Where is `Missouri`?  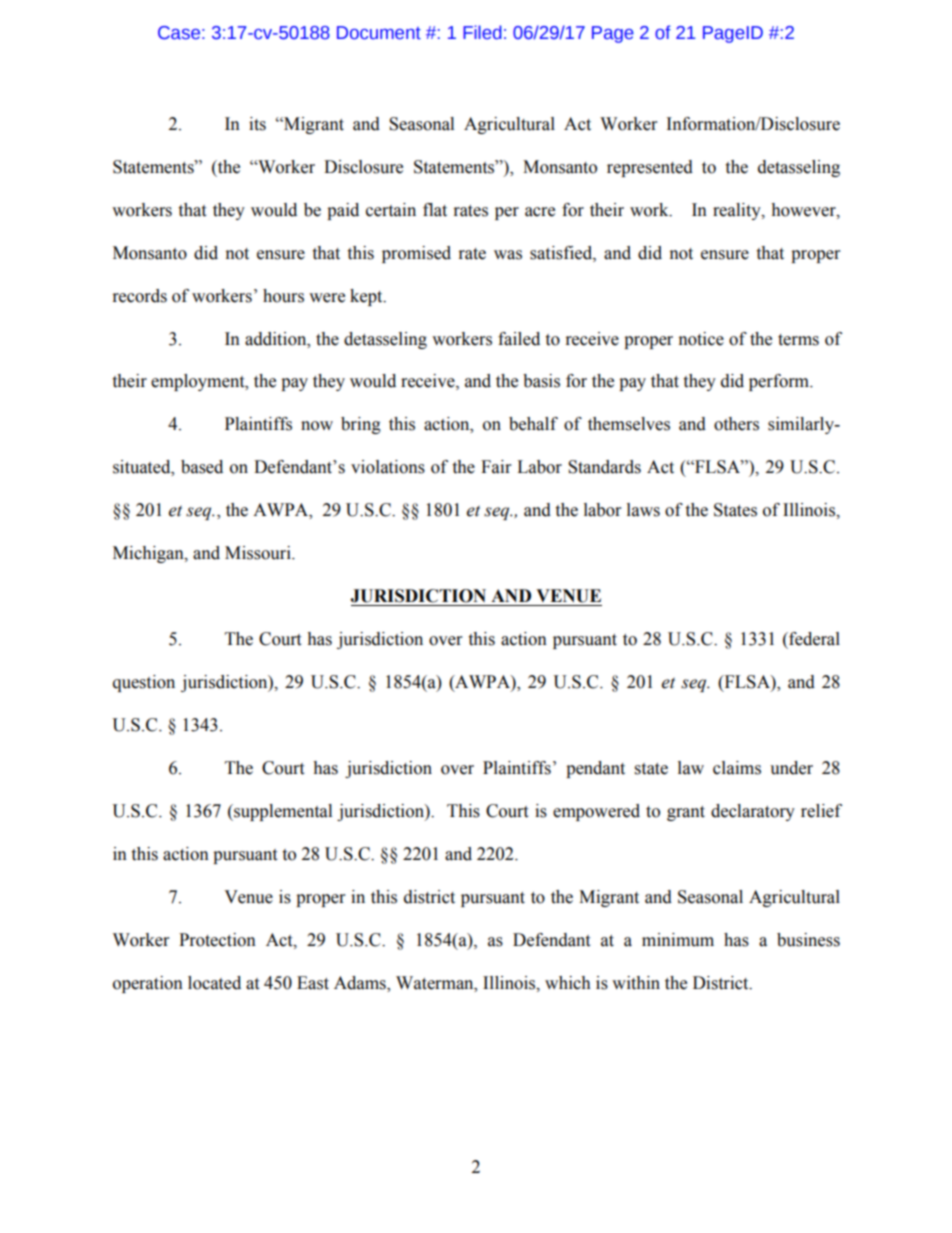
Missouri is located at coordinates (259, 553).
